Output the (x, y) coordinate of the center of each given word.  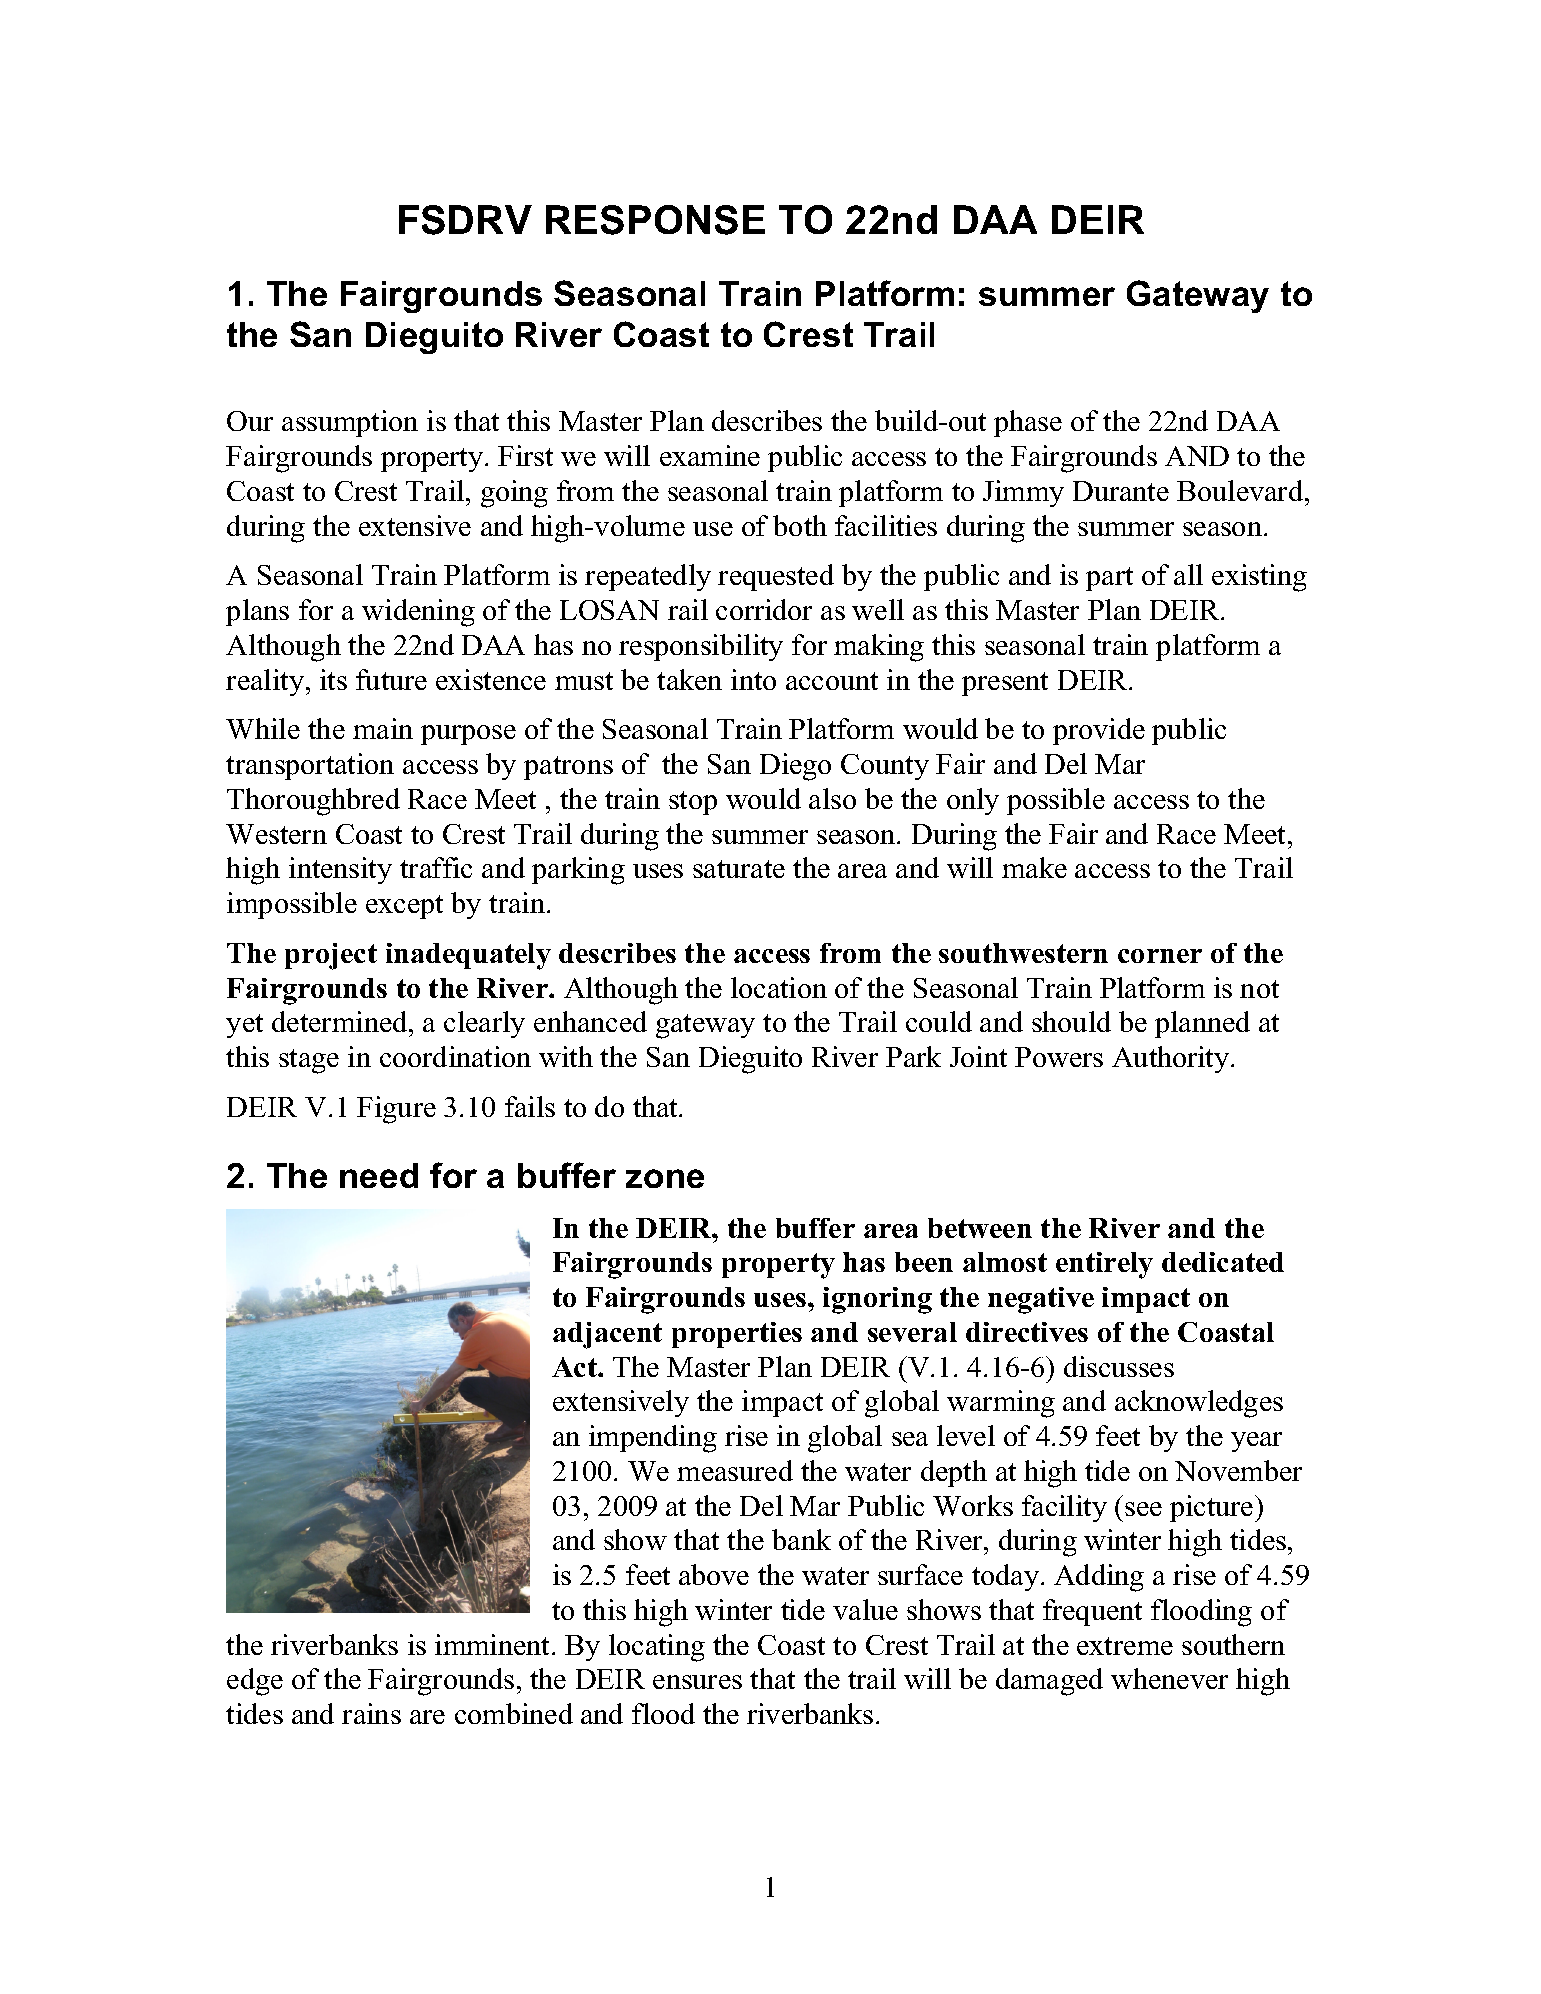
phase (1028, 423)
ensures (697, 1682)
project (331, 956)
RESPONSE (655, 220)
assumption (350, 423)
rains (371, 1713)
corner (1160, 956)
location (779, 987)
